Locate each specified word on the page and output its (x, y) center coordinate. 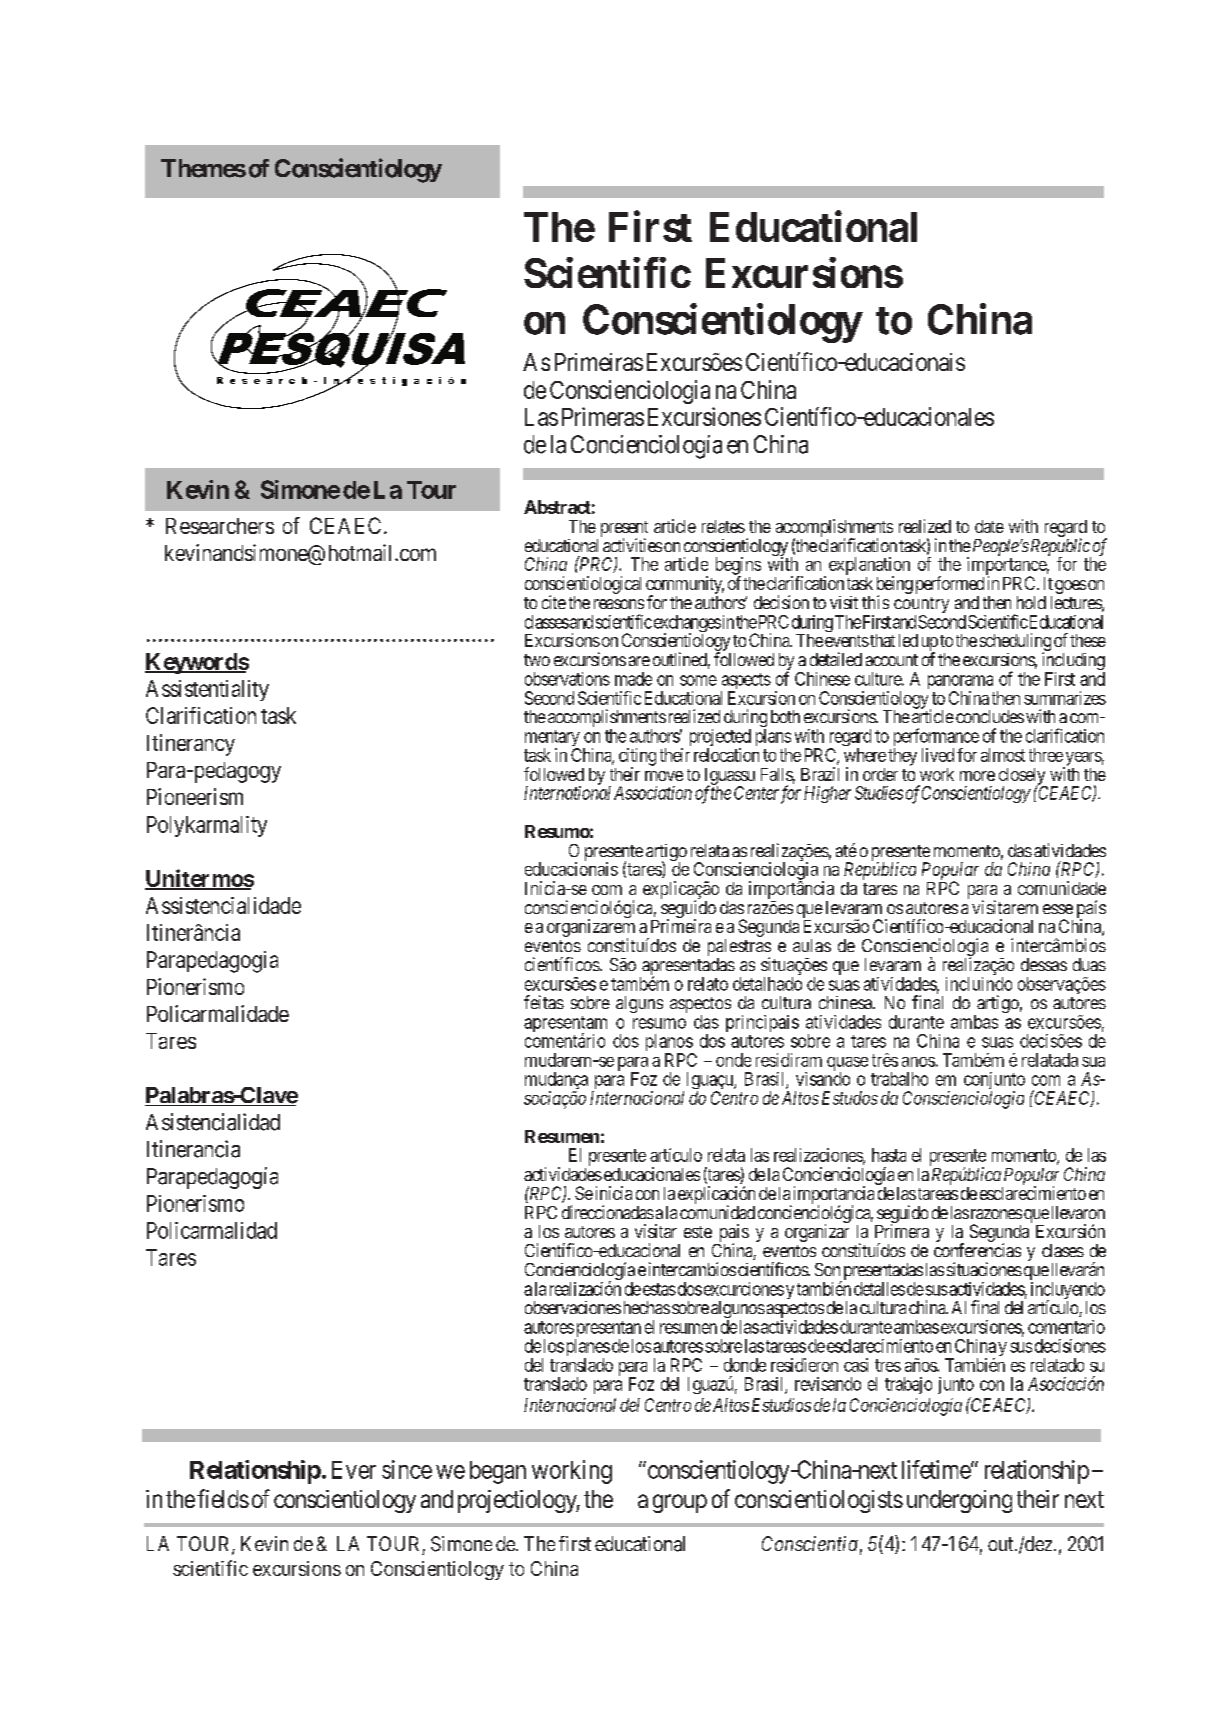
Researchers (220, 526)
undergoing (959, 1501)
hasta (889, 1155)
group (680, 1503)
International (567, 793)
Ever (354, 1470)
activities (632, 545)
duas (1089, 964)
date (989, 526)
